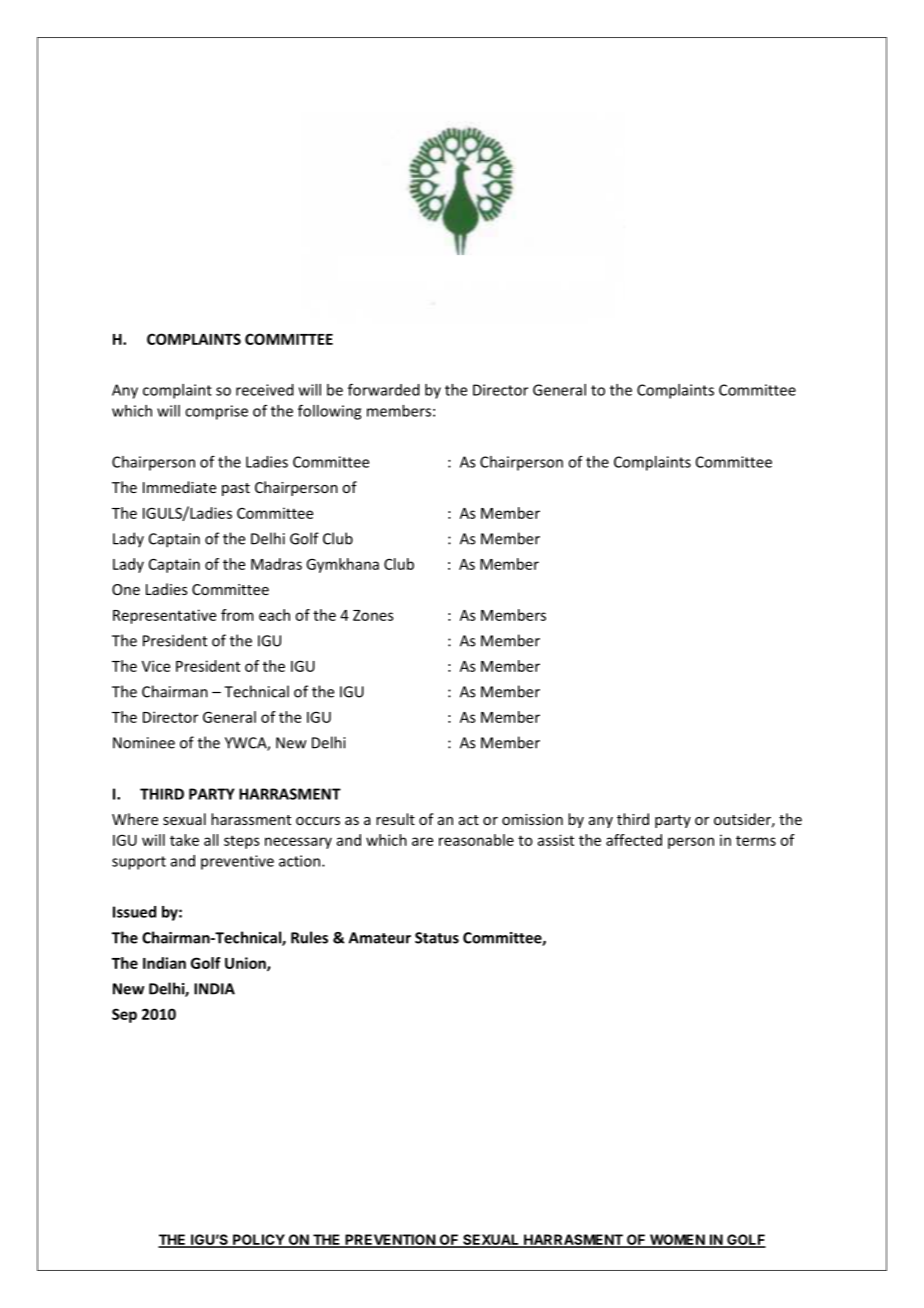 The width and height of the screenshot is (924, 1308). What do you see at coordinates (216, 412) in the screenshot?
I see `comprise` at bounding box center [216, 412].
